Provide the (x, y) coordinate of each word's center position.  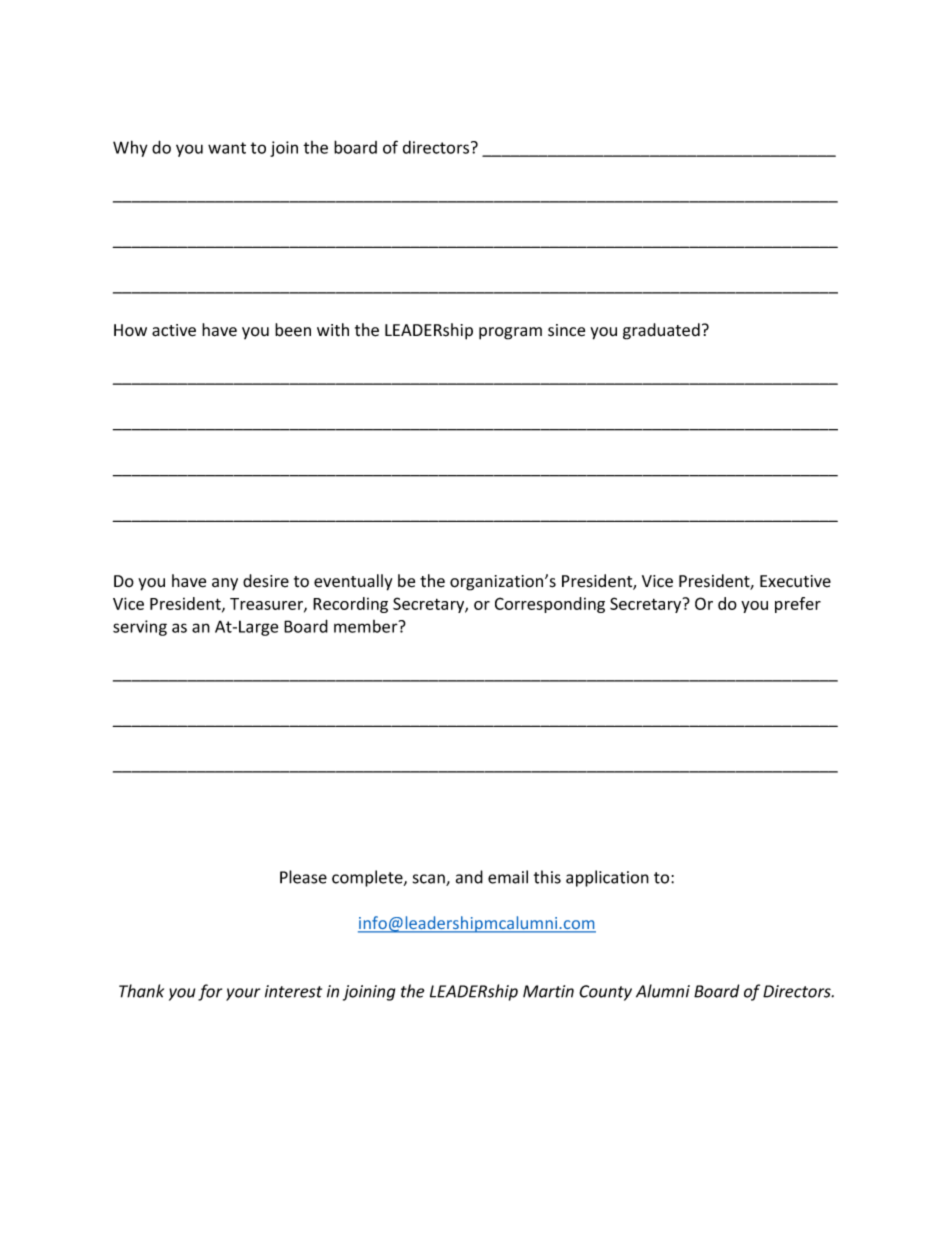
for (210, 992)
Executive (795, 581)
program (510, 333)
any (225, 584)
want (227, 148)
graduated (661, 331)
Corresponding (550, 605)
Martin (548, 991)
